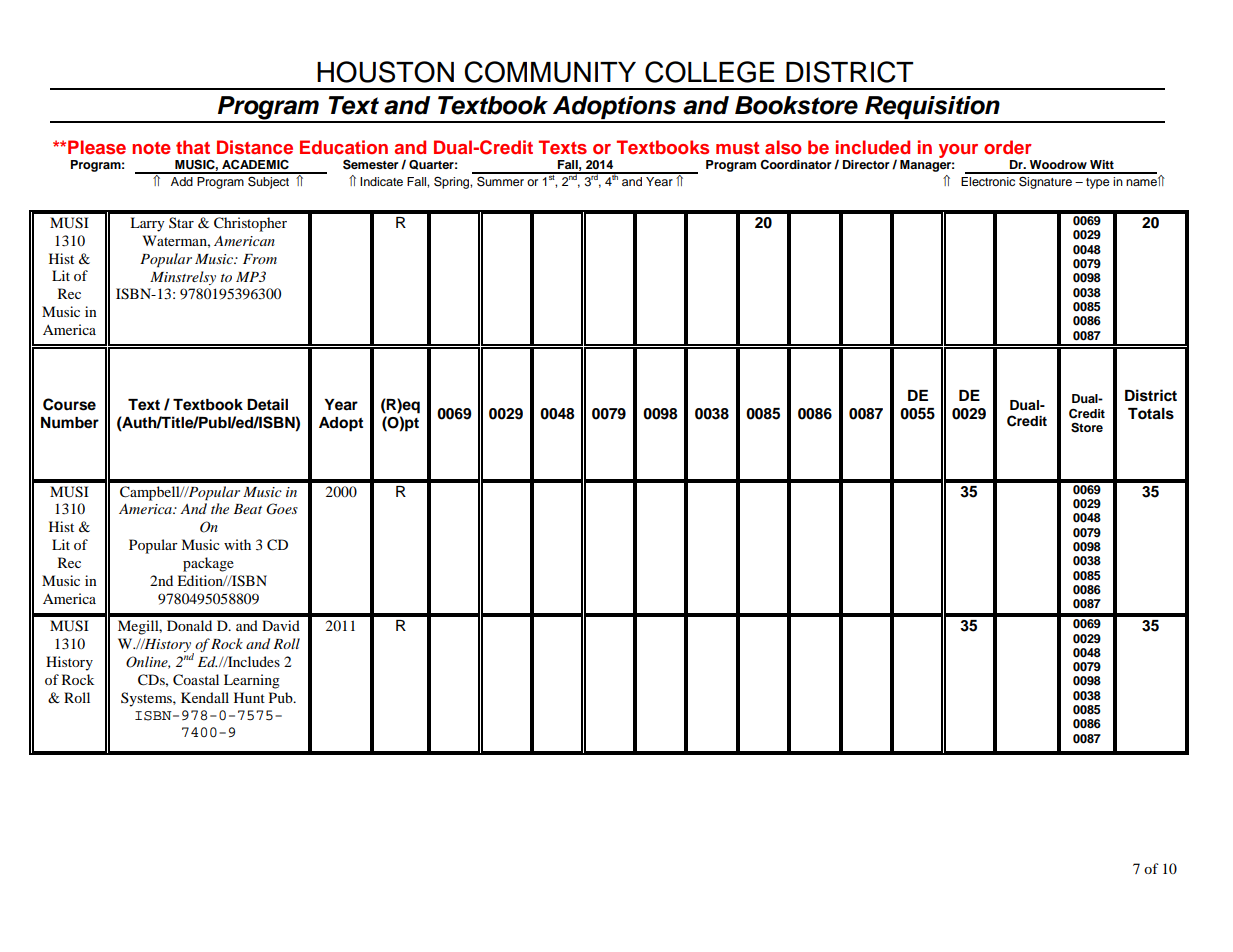 Image resolution: width=1233 pixels, height=952 pixels. I want to click on David, so click(281, 625).
